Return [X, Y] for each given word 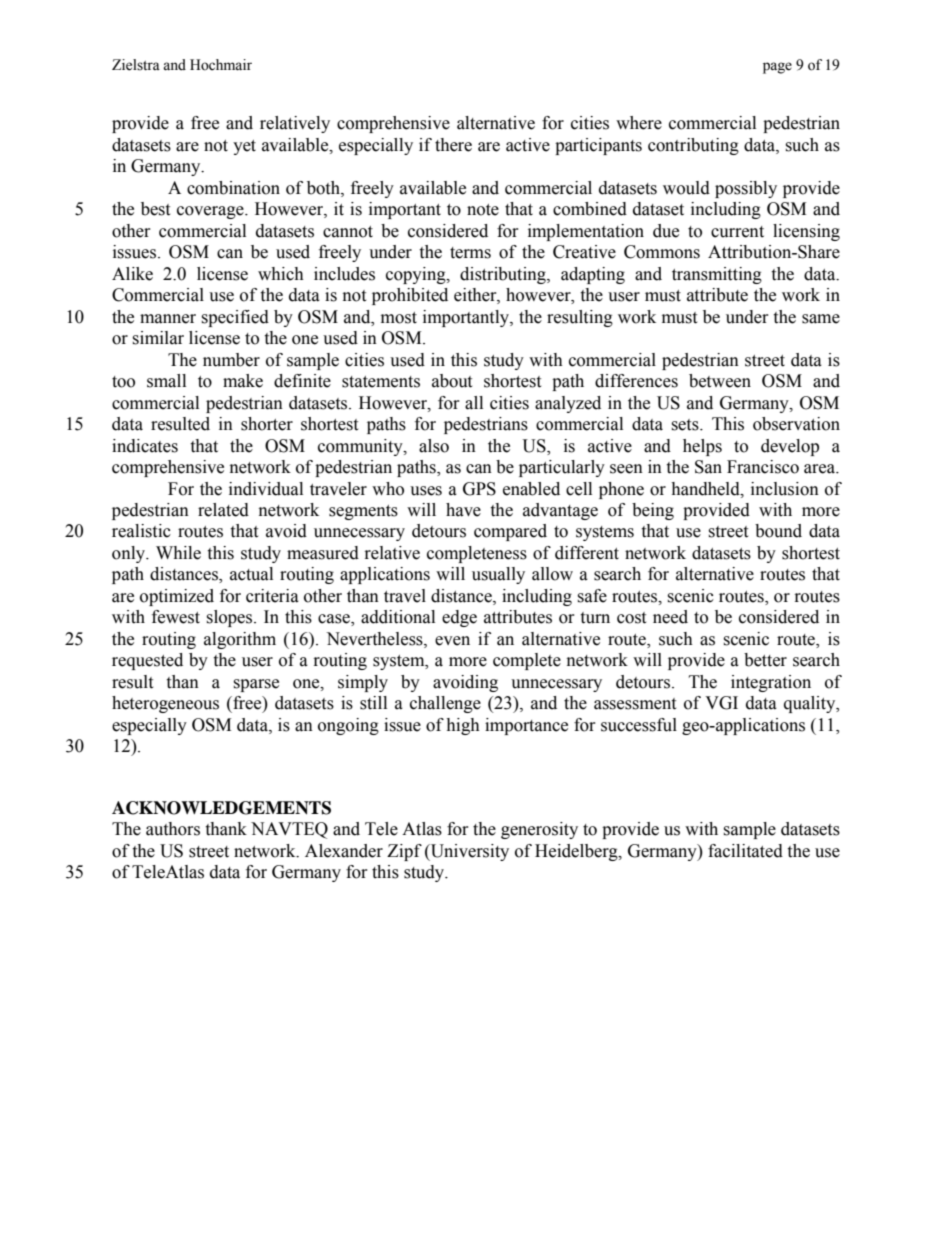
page [777, 68]
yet [244, 147]
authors [173, 829]
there [453, 145]
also [434, 446]
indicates [145, 446]
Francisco [763, 467]
